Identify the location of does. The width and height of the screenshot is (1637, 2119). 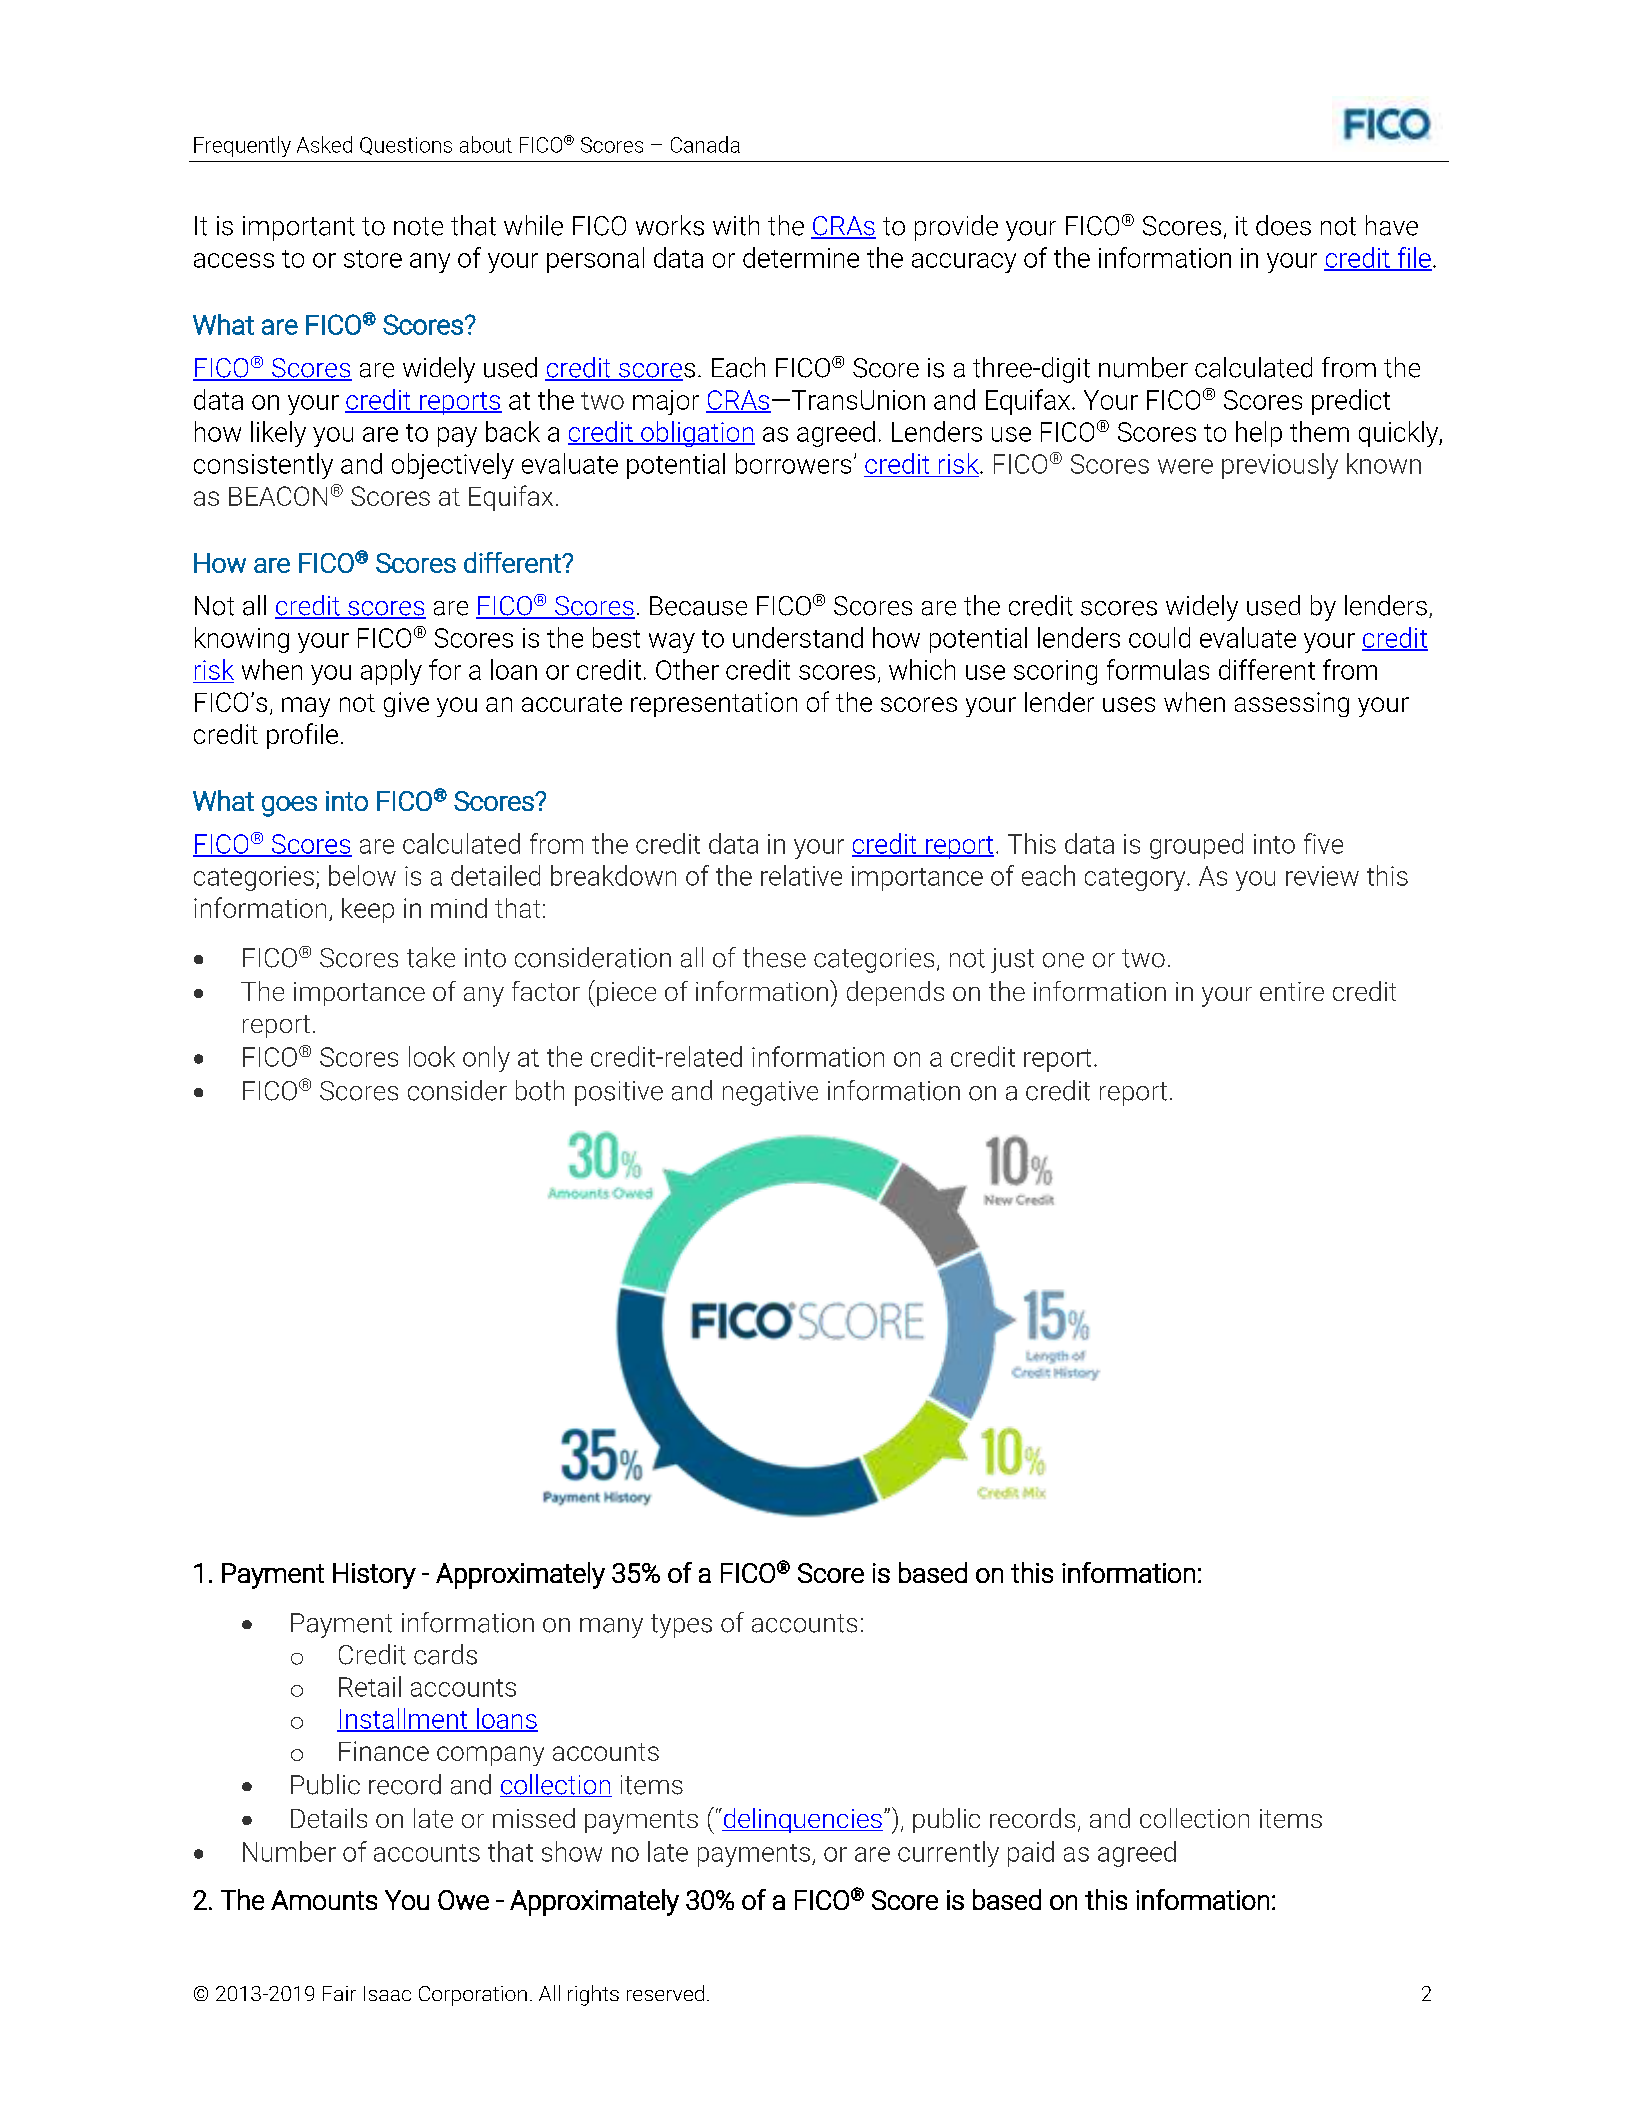
(1283, 225).
